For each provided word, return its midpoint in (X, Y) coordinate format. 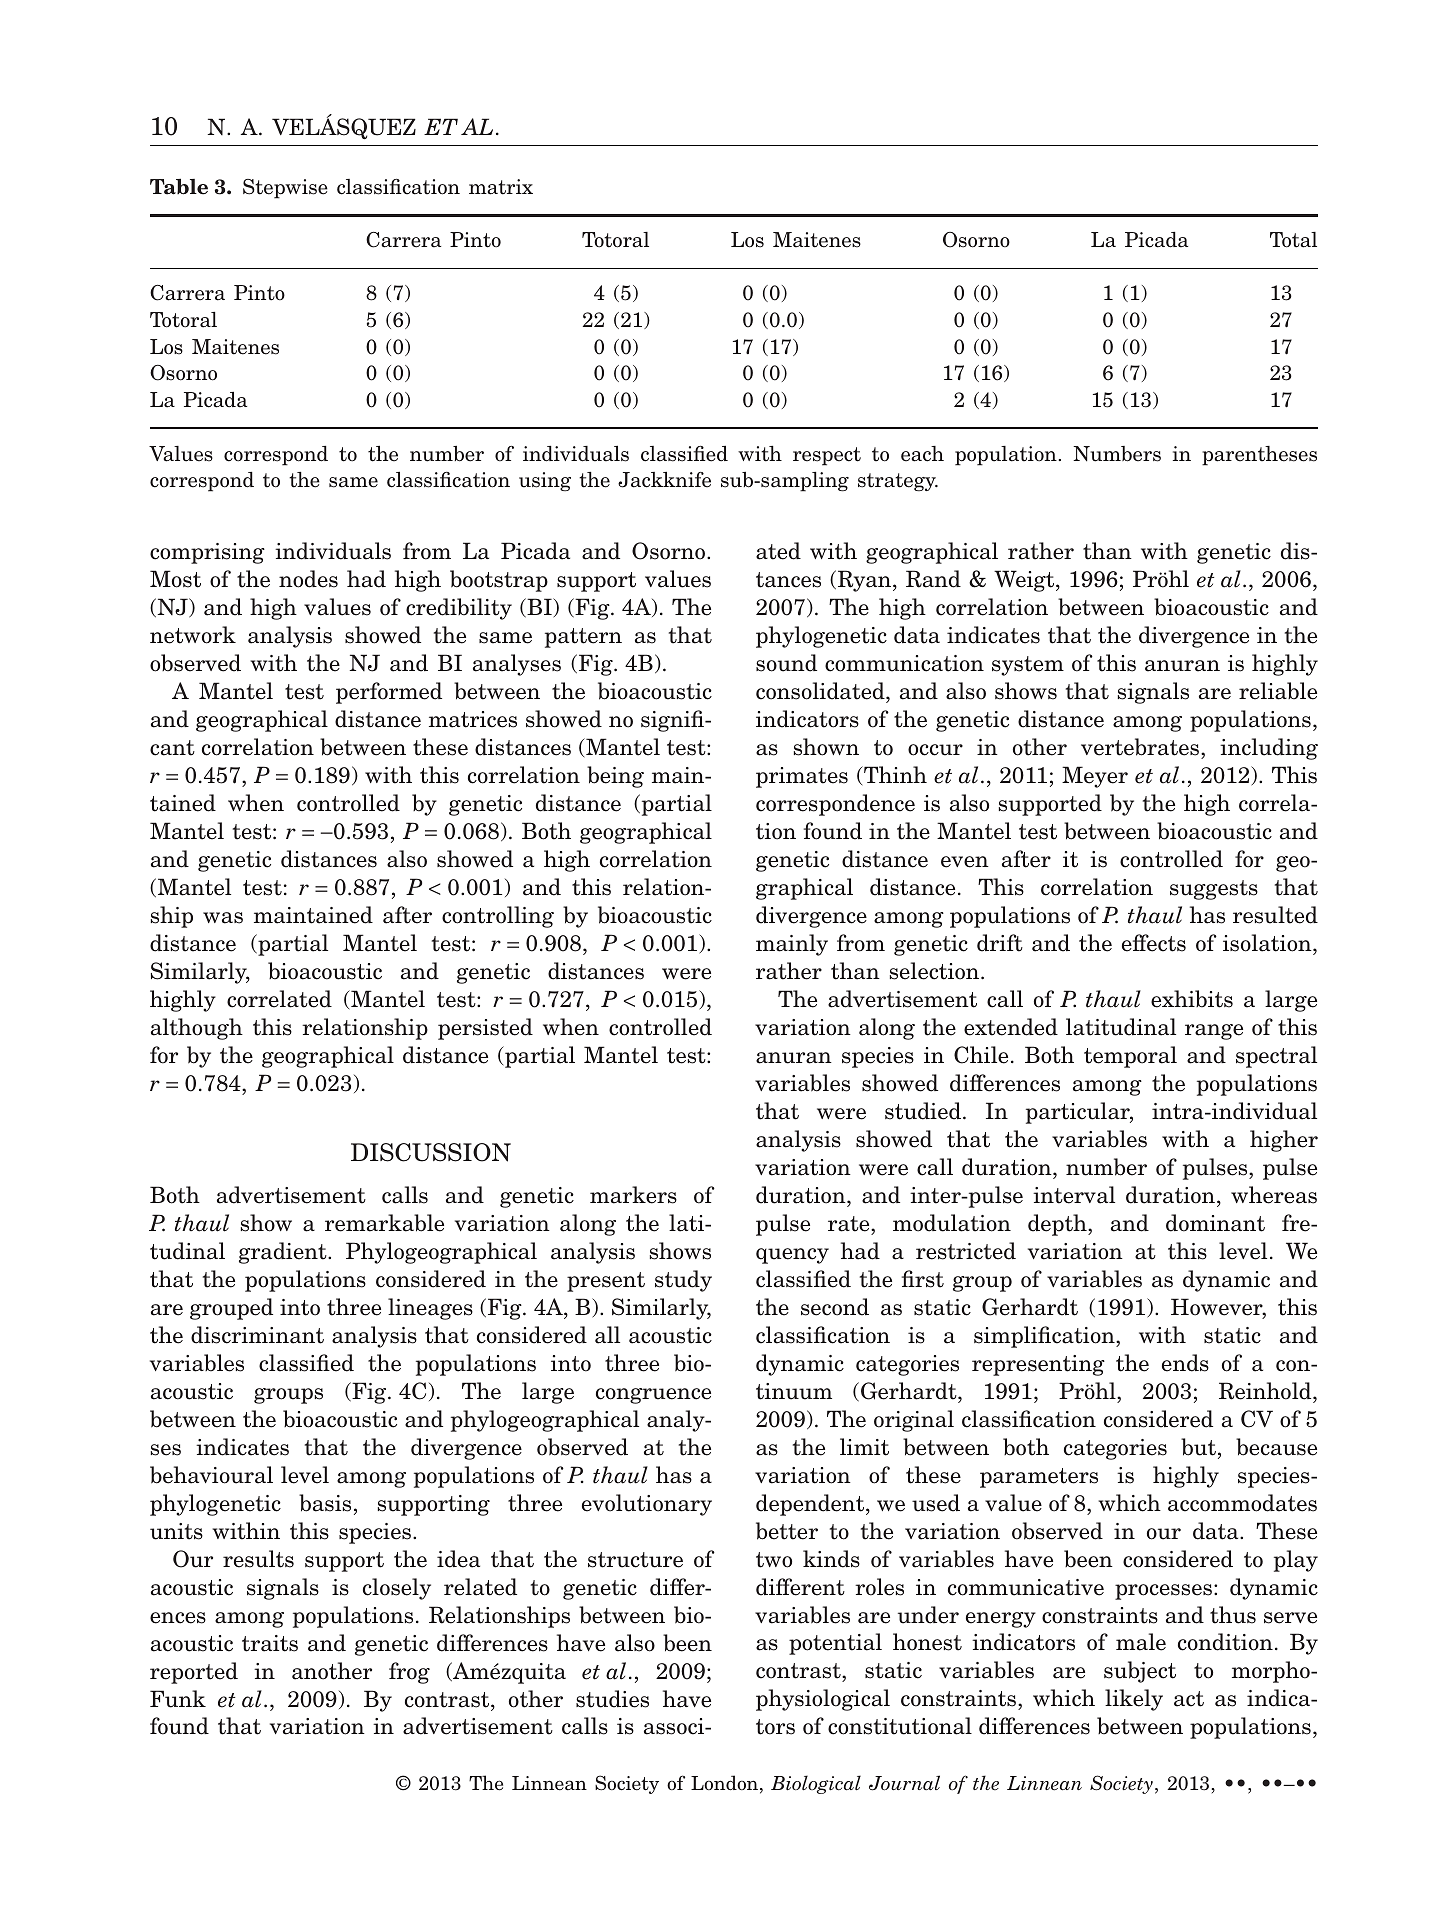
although (197, 1029)
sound (786, 663)
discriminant (257, 1335)
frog (409, 1673)
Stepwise (285, 189)
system (1028, 666)
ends (1185, 1363)
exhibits (1192, 999)
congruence (653, 1396)
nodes (308, 579)
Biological (816, 1784)
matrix (501, 187)
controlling (498, 917)
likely (1134, 1700)
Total (1293, 240)
